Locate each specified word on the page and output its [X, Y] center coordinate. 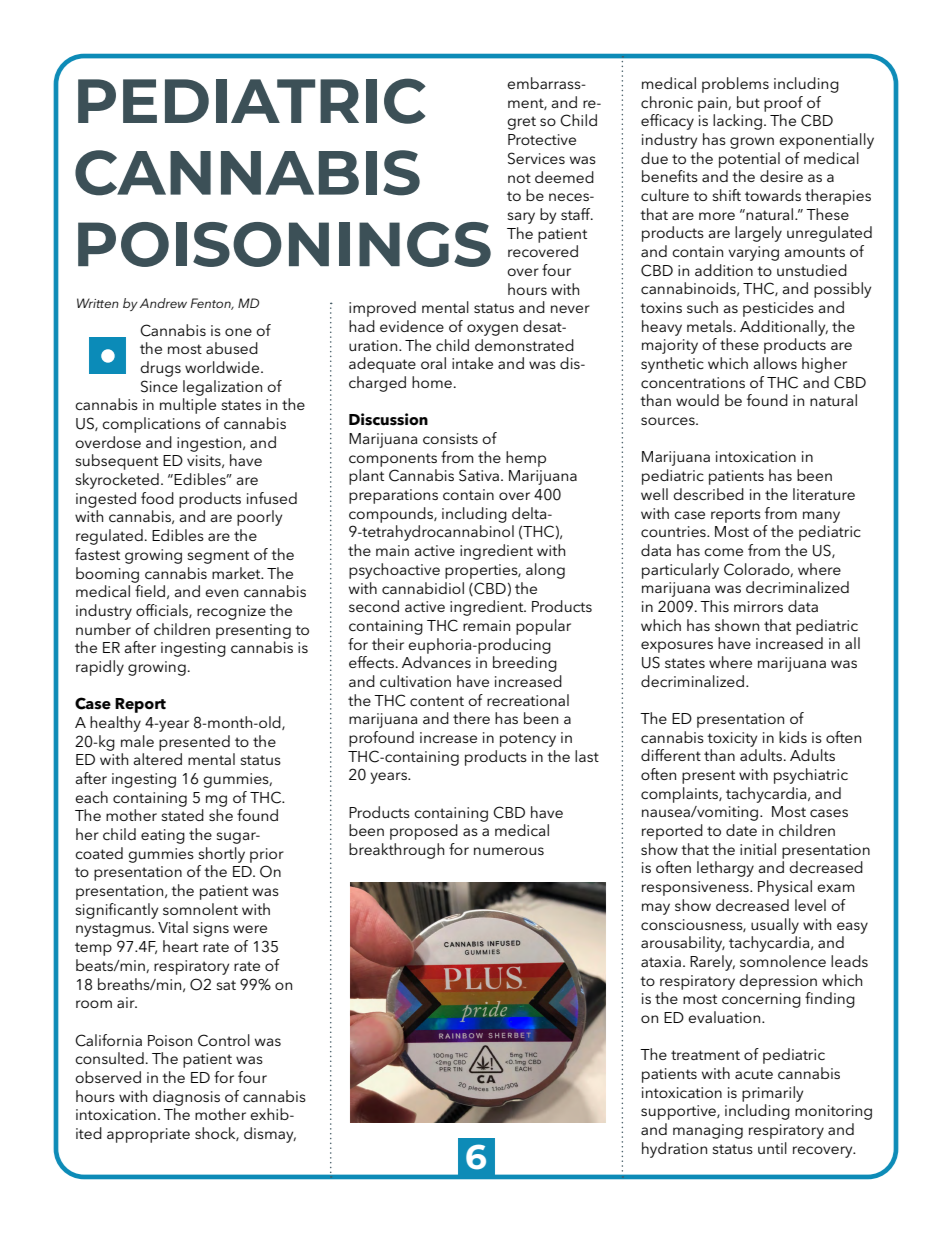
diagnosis [186, 1098]
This [714, 606]
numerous [509, 851]
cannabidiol [423, 588]
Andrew [163, 303]
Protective [542, 139]
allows [775, 363]
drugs [160, 369]
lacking [737, 122]
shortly [221, 855]
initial [758, 849]
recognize [231, 612]
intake [472, 363]
